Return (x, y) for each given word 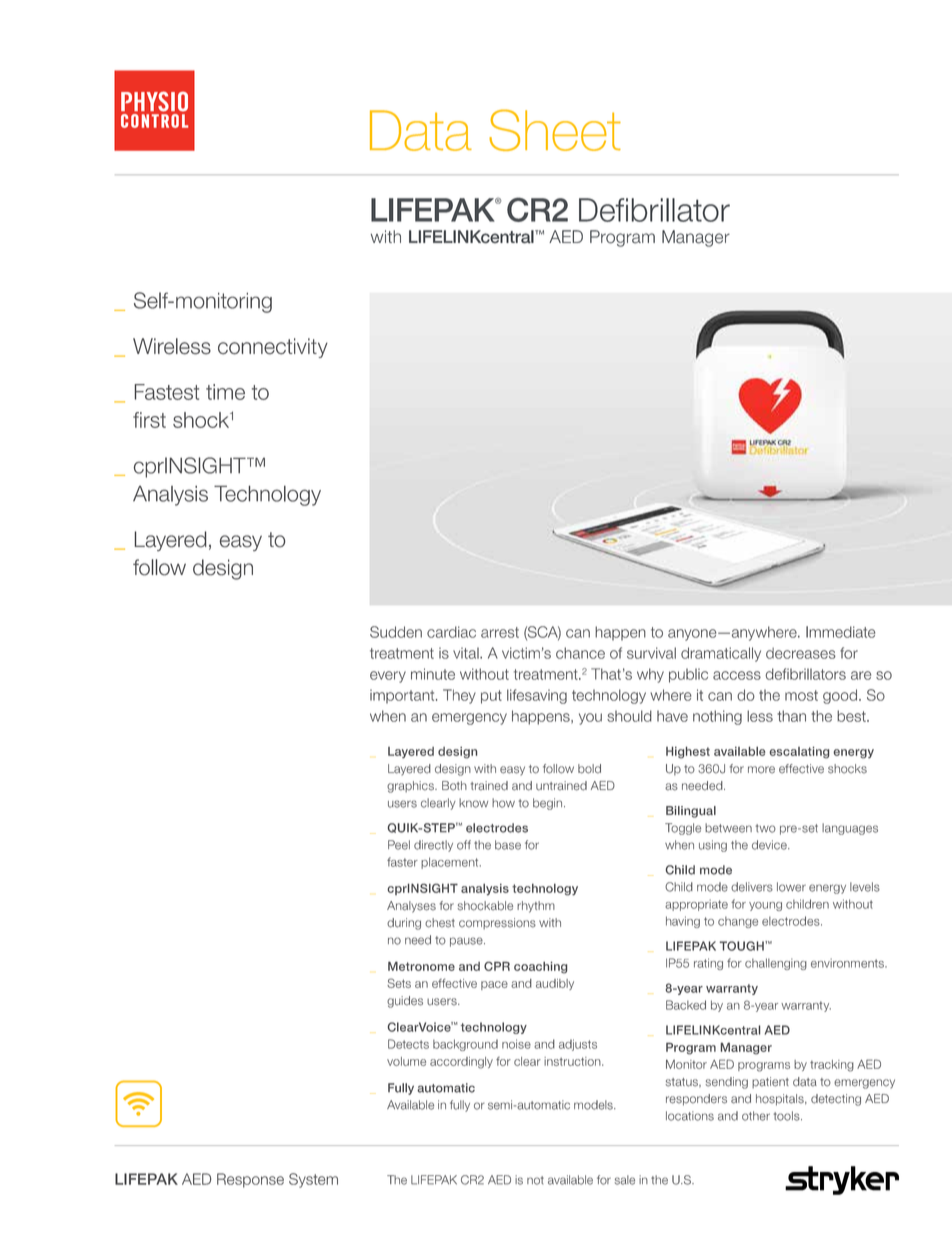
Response (250, 1180)
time (225, 392)
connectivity (273, 348)
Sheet (555, 130)
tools (787, 1116)
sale (625, 1180)
